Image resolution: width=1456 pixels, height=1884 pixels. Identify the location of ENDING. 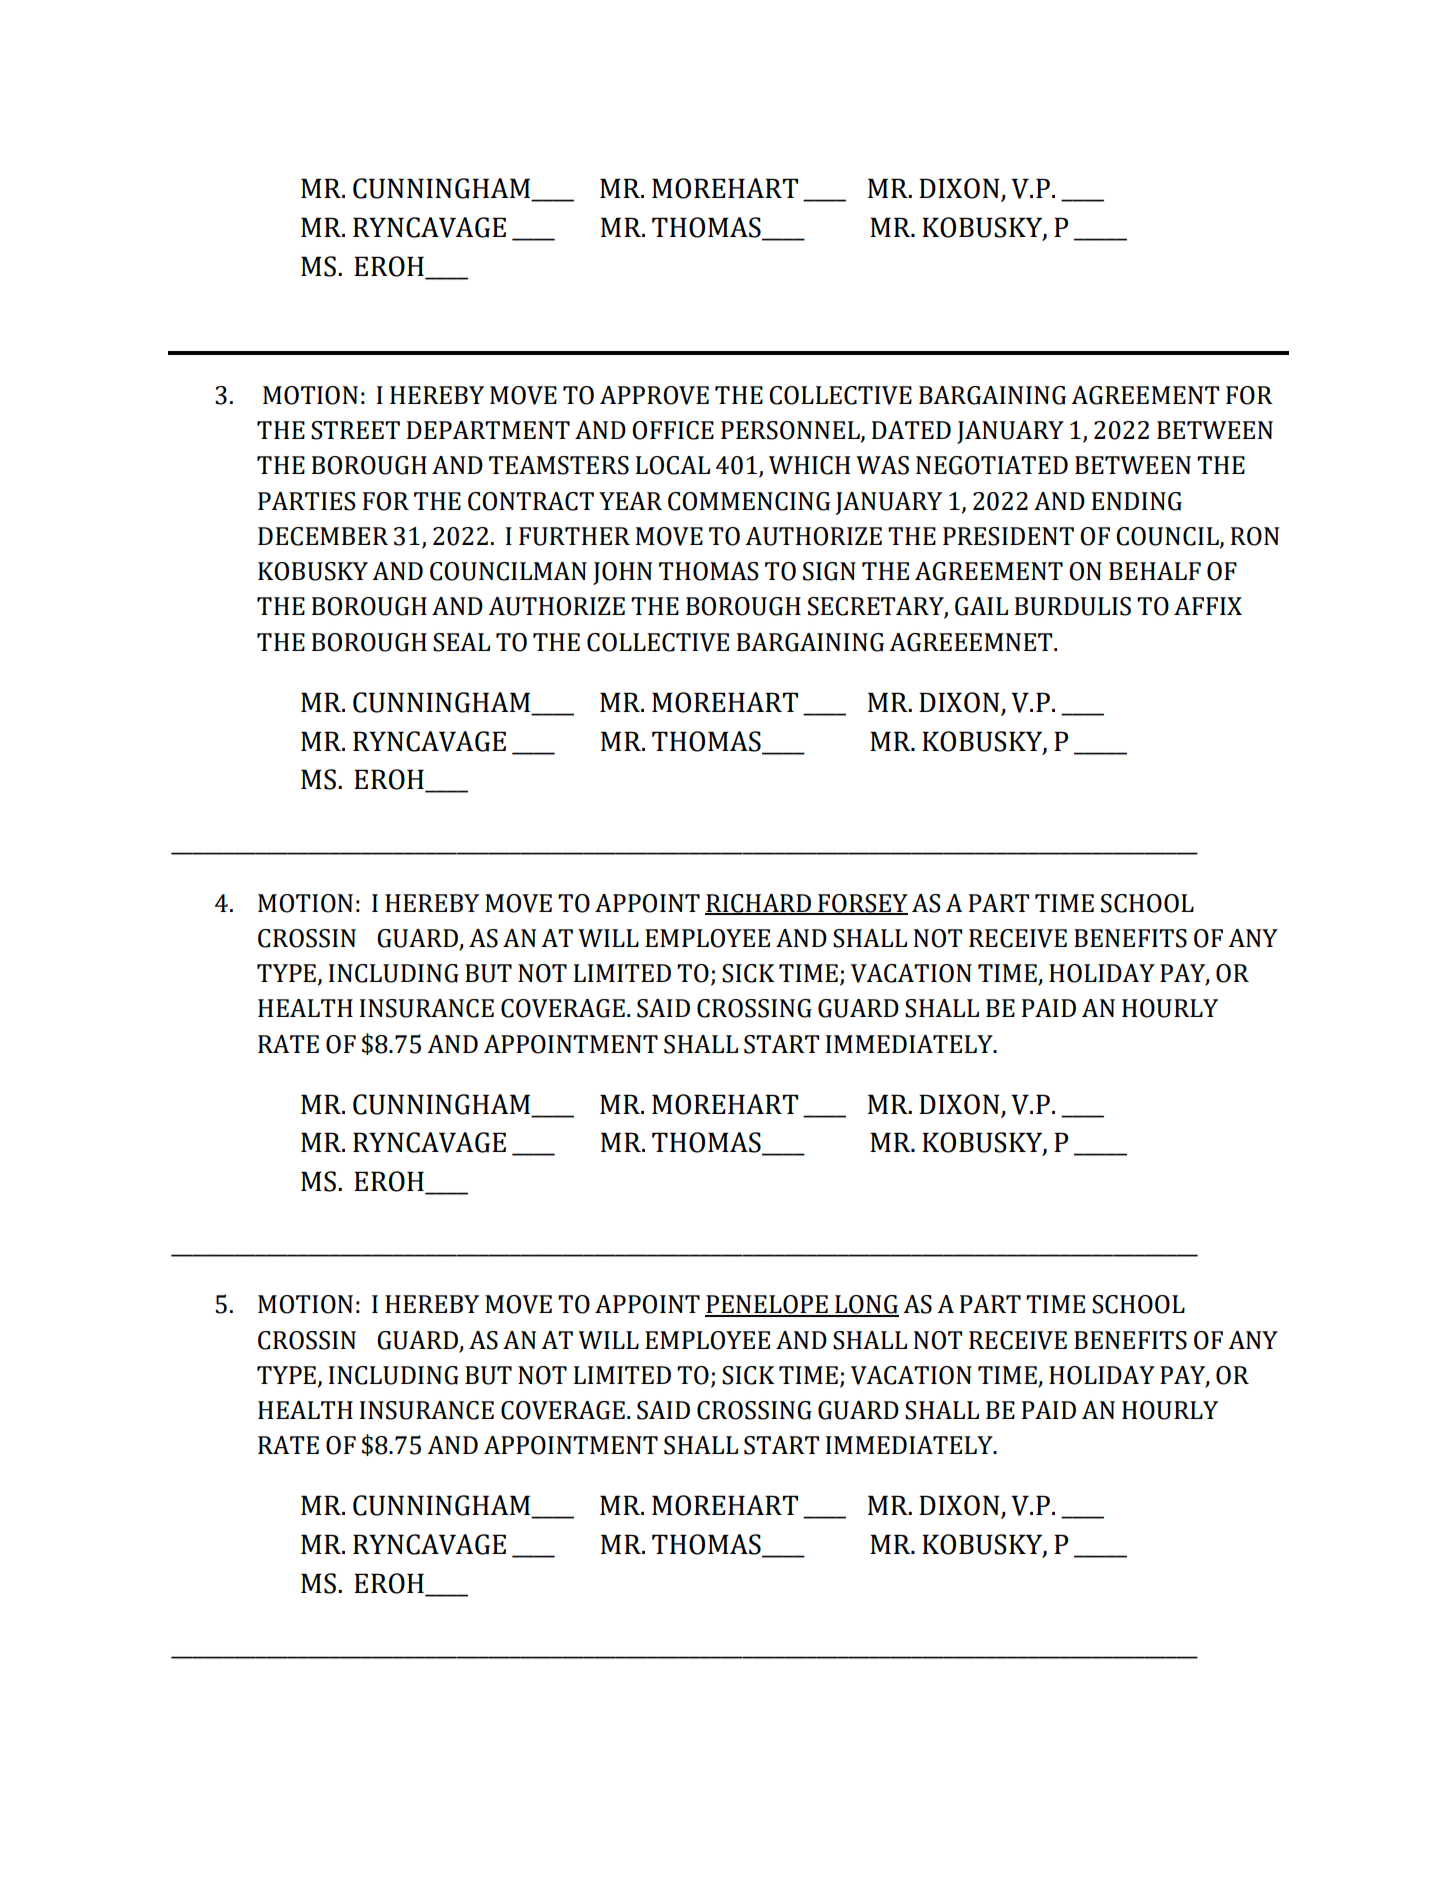
(1137, 501).
